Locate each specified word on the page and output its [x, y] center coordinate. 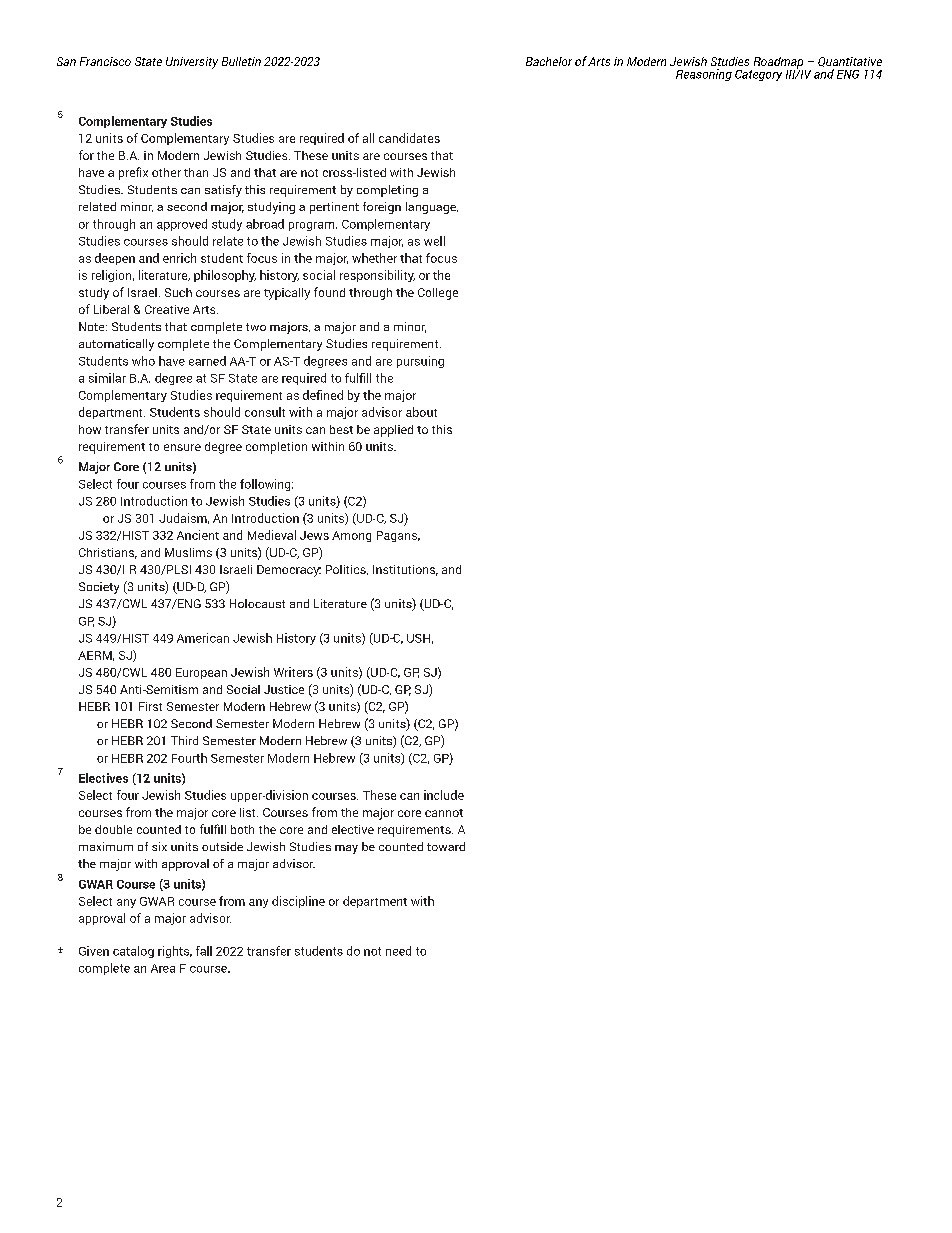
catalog [133, 952]
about [421, 412]
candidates [409, 138]
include [444, 795]
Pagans [398, 536]
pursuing [420, 362]
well [434, 241]
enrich [179, 258]
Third [184, 740]
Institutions [405, 570]
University [192, 63]
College [438, 294]
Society [99, 588]
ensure [182, 447]
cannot [444, 813]
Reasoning [704, 75]
